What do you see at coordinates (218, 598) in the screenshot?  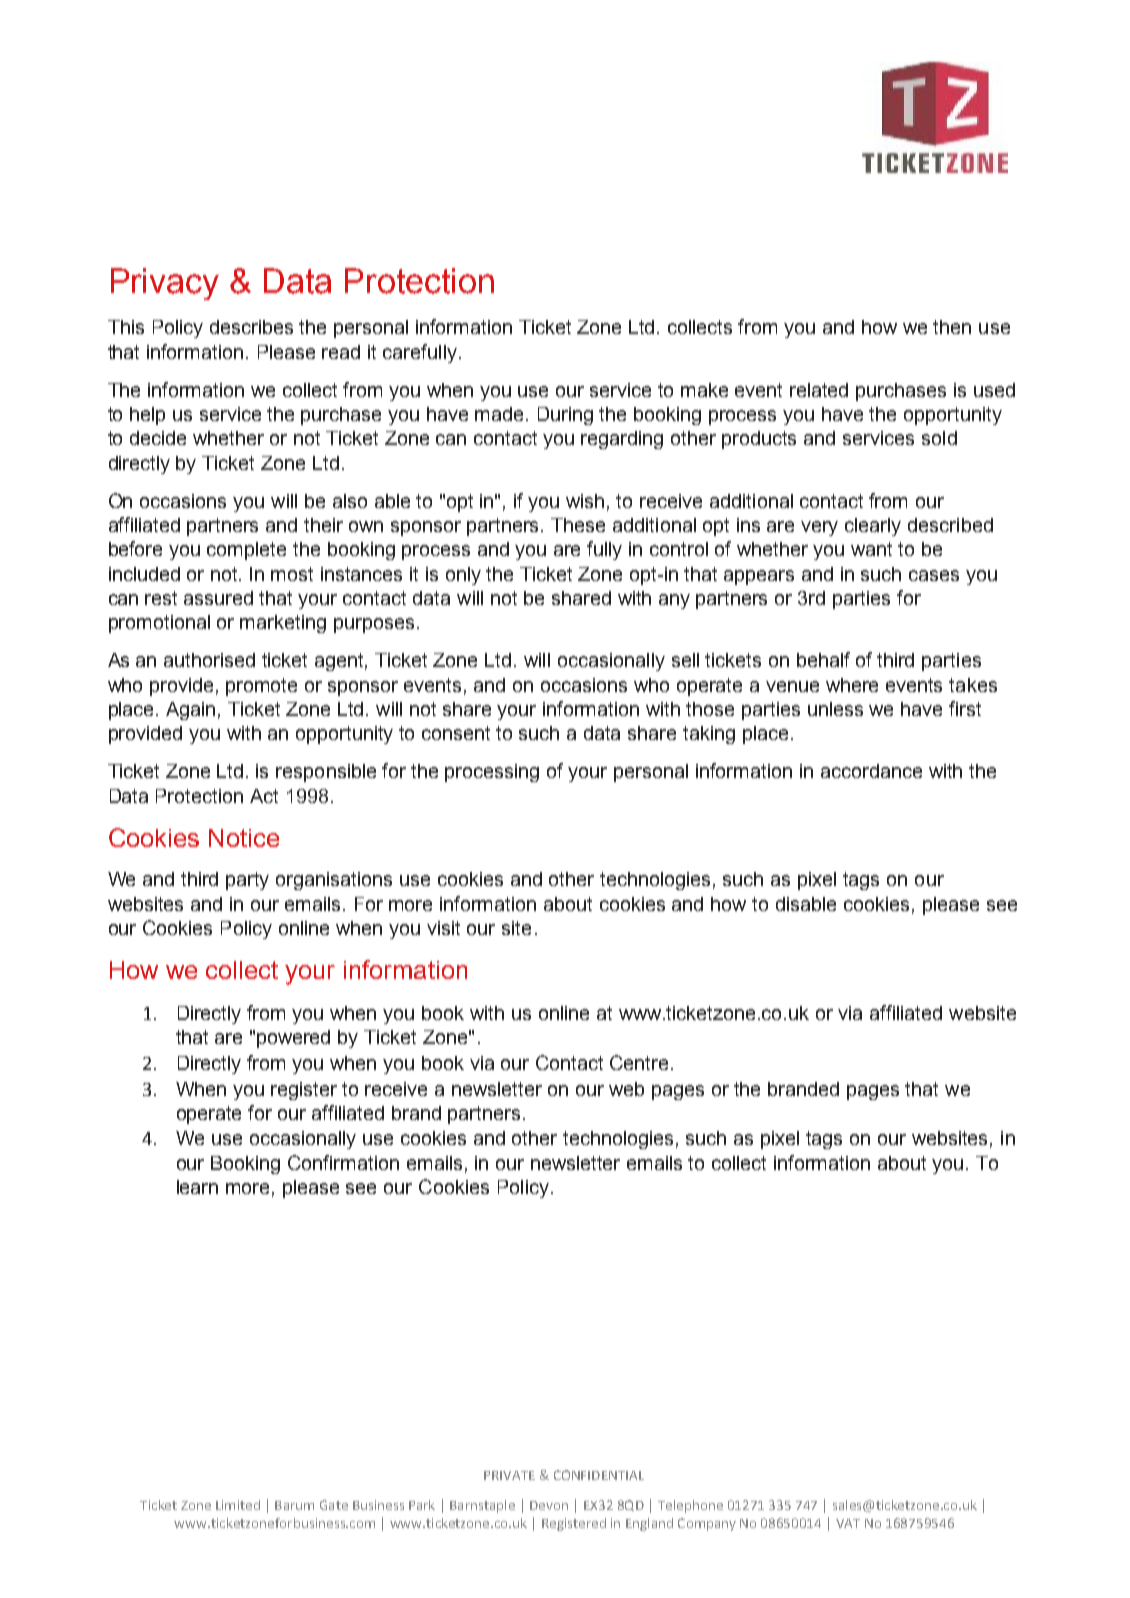 I see `assured` at bounding box center [218, 598].
